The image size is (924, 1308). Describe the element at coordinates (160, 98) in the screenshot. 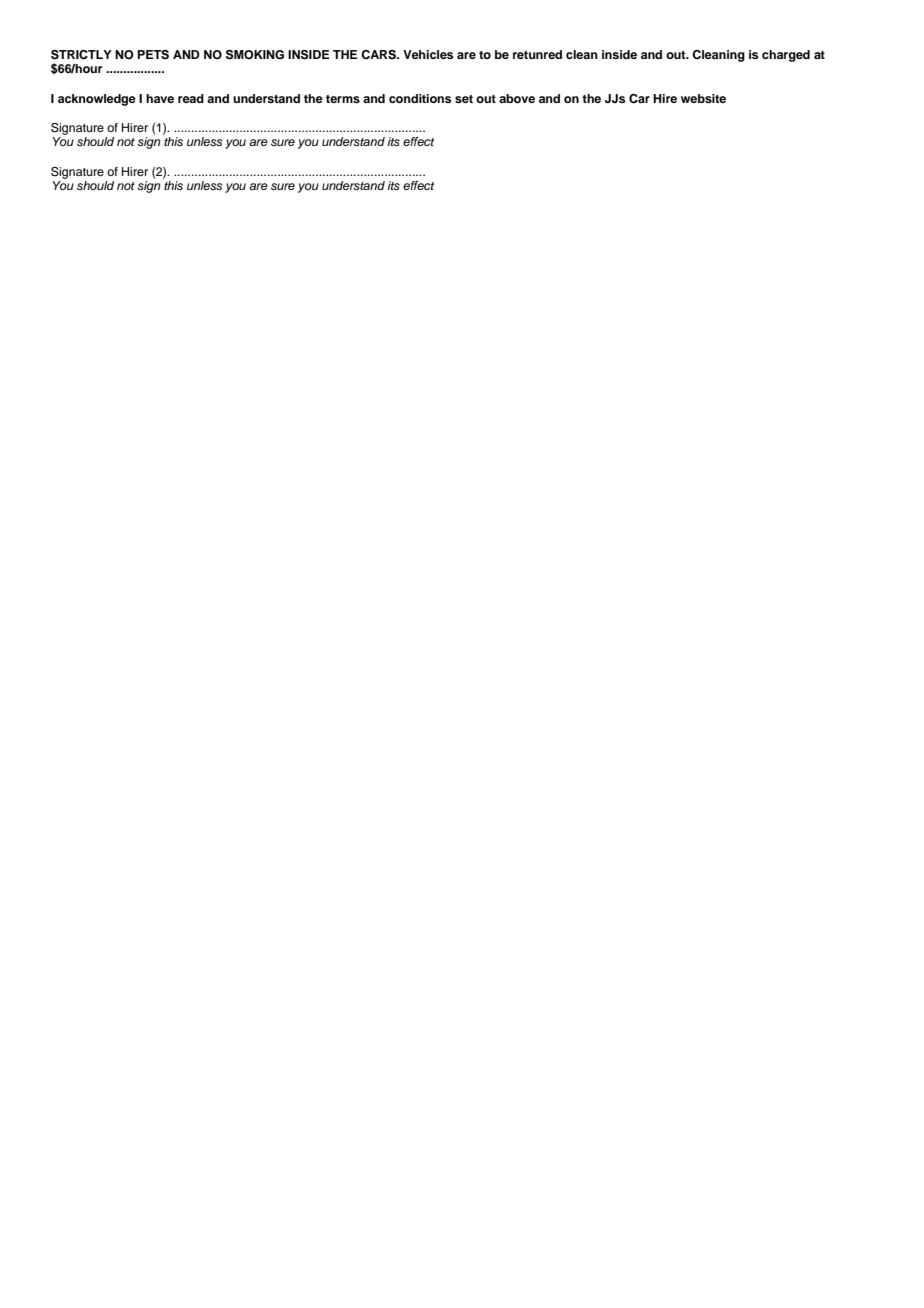

I see `have` at that location.
